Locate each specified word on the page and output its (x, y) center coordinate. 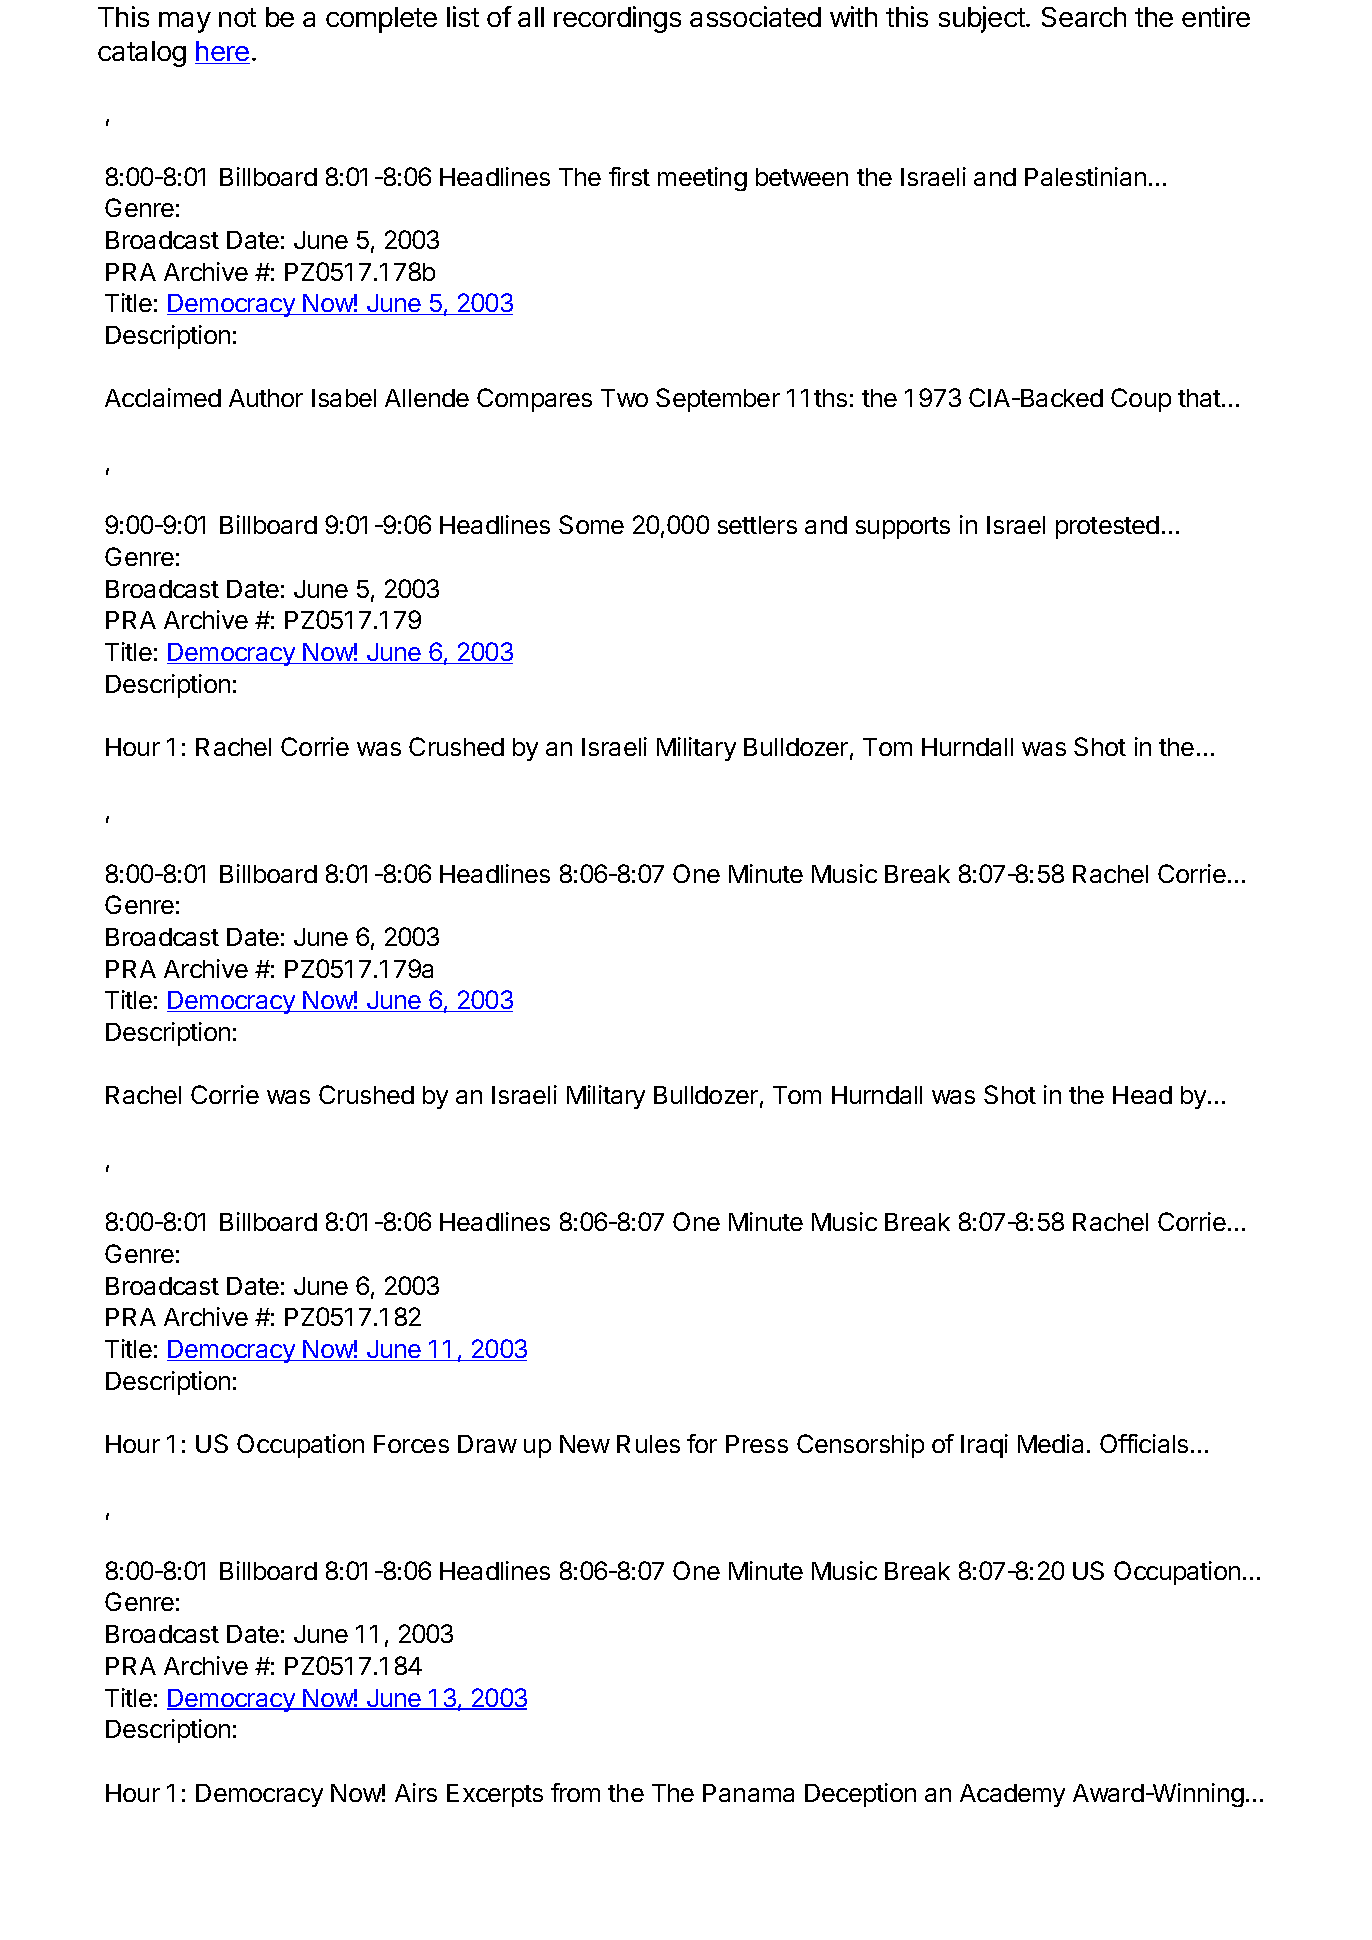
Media (1050, 1443)
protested (1107, 527)
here (222, 52)
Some (591, 524)
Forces (411, 1444)
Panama (748, 1793)
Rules (648, 1444)
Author (266, 398)
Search (1084, 17)
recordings (617, 19)
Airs (416, 1792)
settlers (757, 525)
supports (903, 528)
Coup (1141, 400)
